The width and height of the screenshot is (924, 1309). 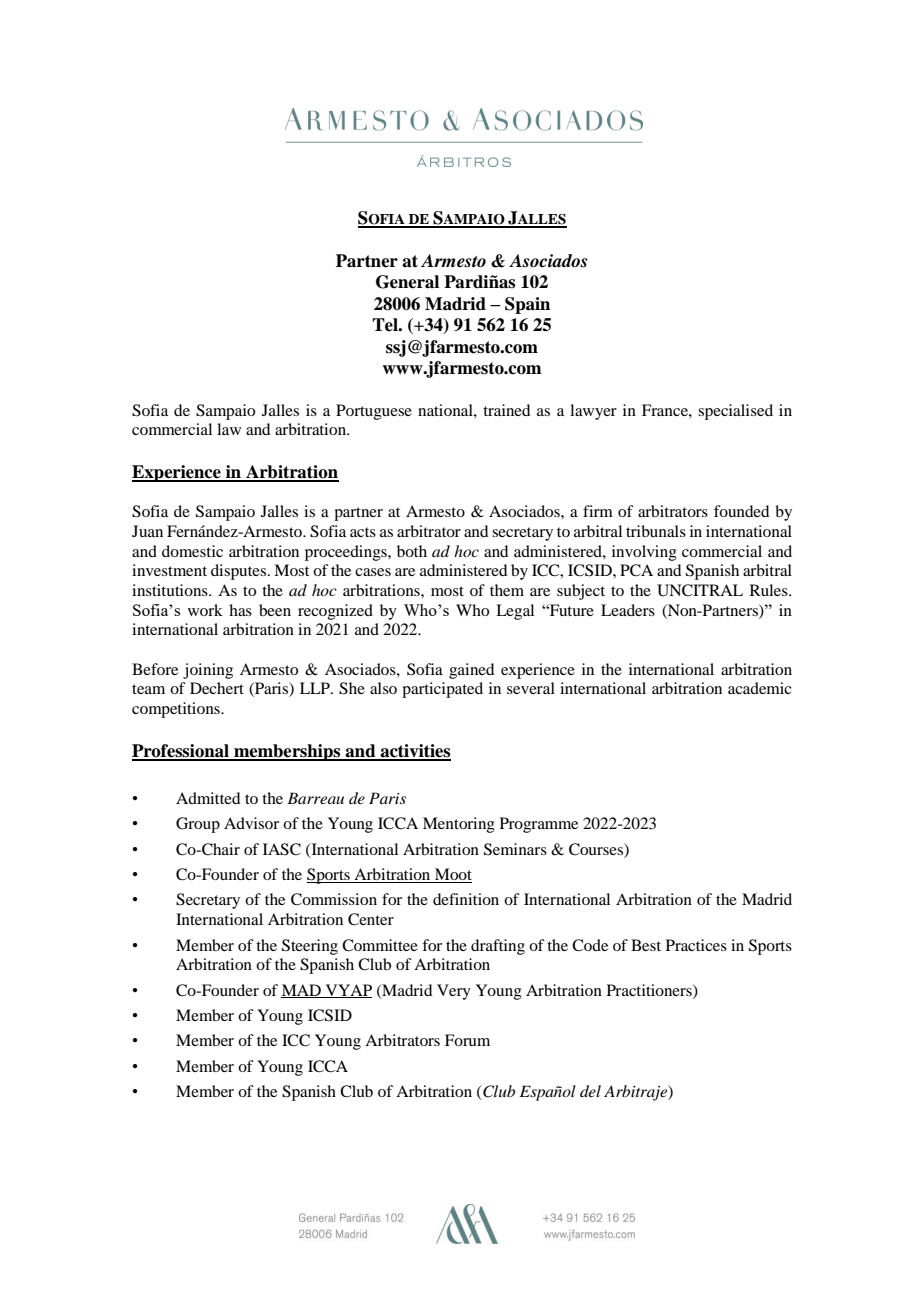 I want to click on Spain, so click(x=527, y=305).
